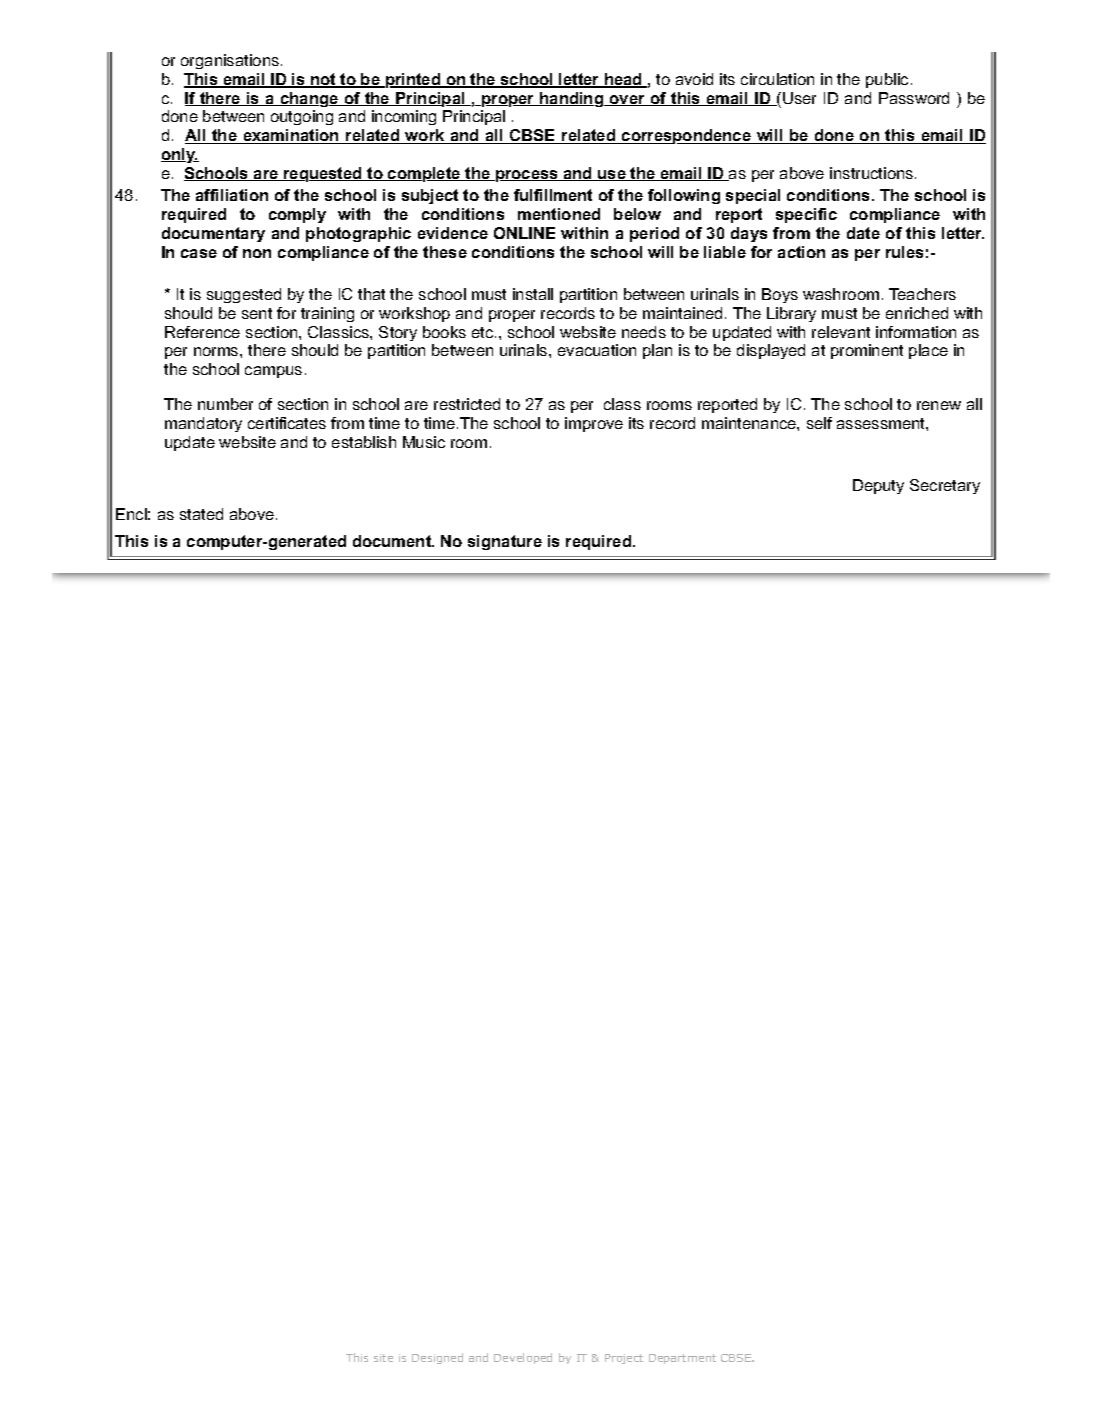  What do you see at coordinates (201, 514) in the image?
I see `stated` at bounding box center [201, 514].
